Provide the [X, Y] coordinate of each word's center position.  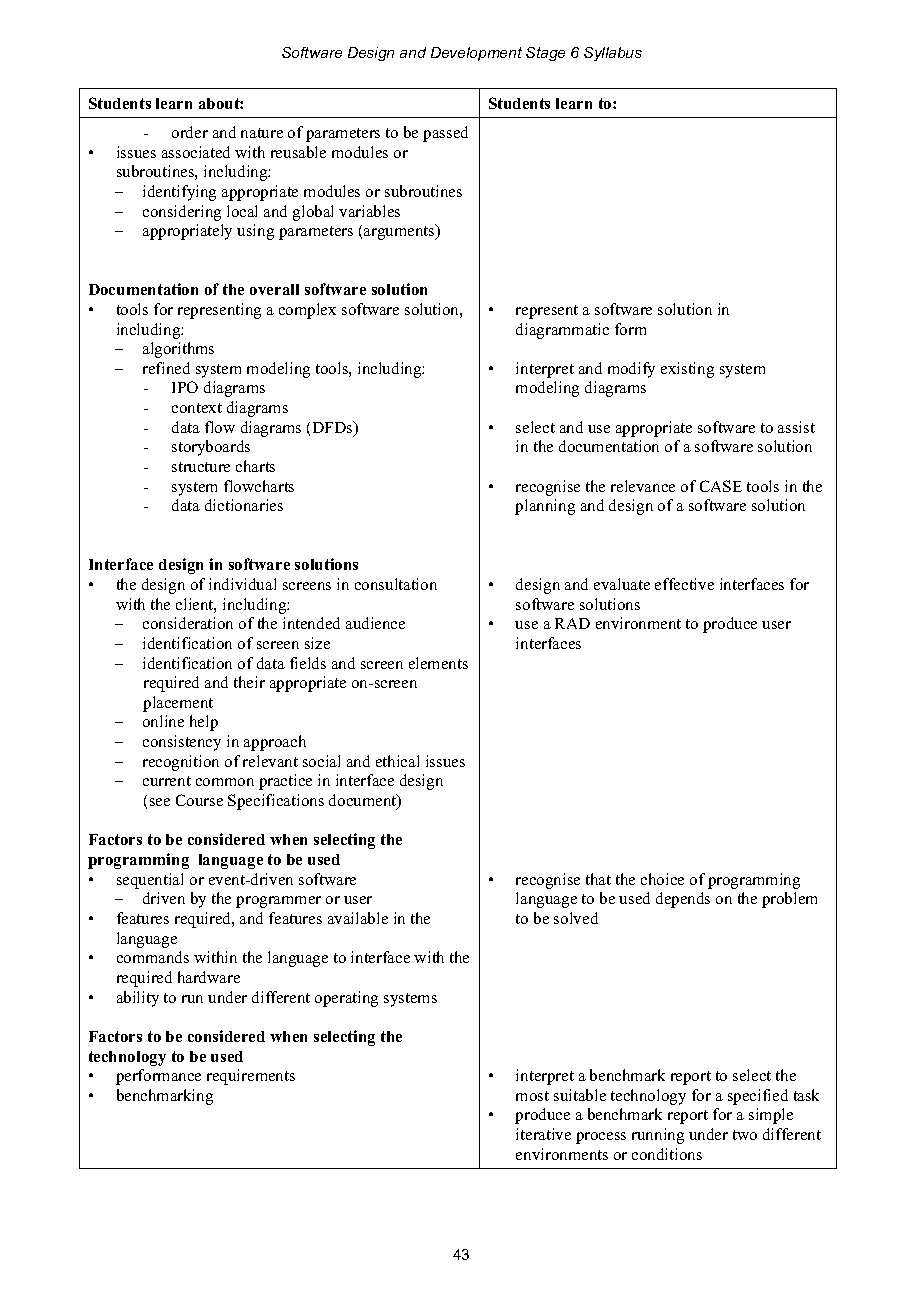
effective [684, 584]
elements [438, 663]
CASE [721, 486]
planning [545, 507]
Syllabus [613, 54]
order [190, 132]
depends [683, 900]
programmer [278, 902]
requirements [251, 1077]
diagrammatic [562, 331]
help [204, 723]
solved [576, 918]
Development [476, 54]
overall [274, 289]
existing [687, 370]
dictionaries [244, 505]
